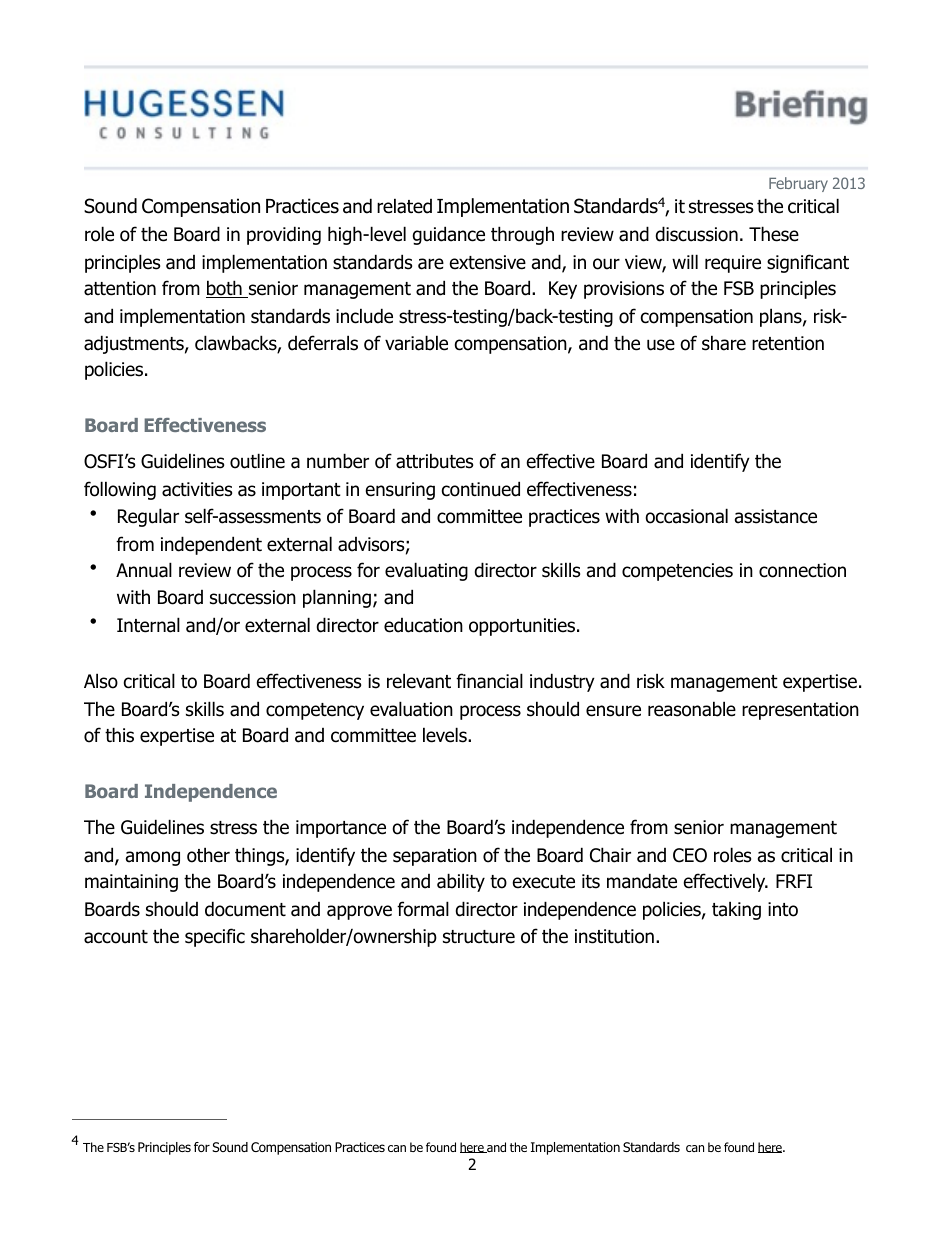  What do you see at coordinates (697, 234) in the image?
I see `discussion` at bounding box center [697, 234].
